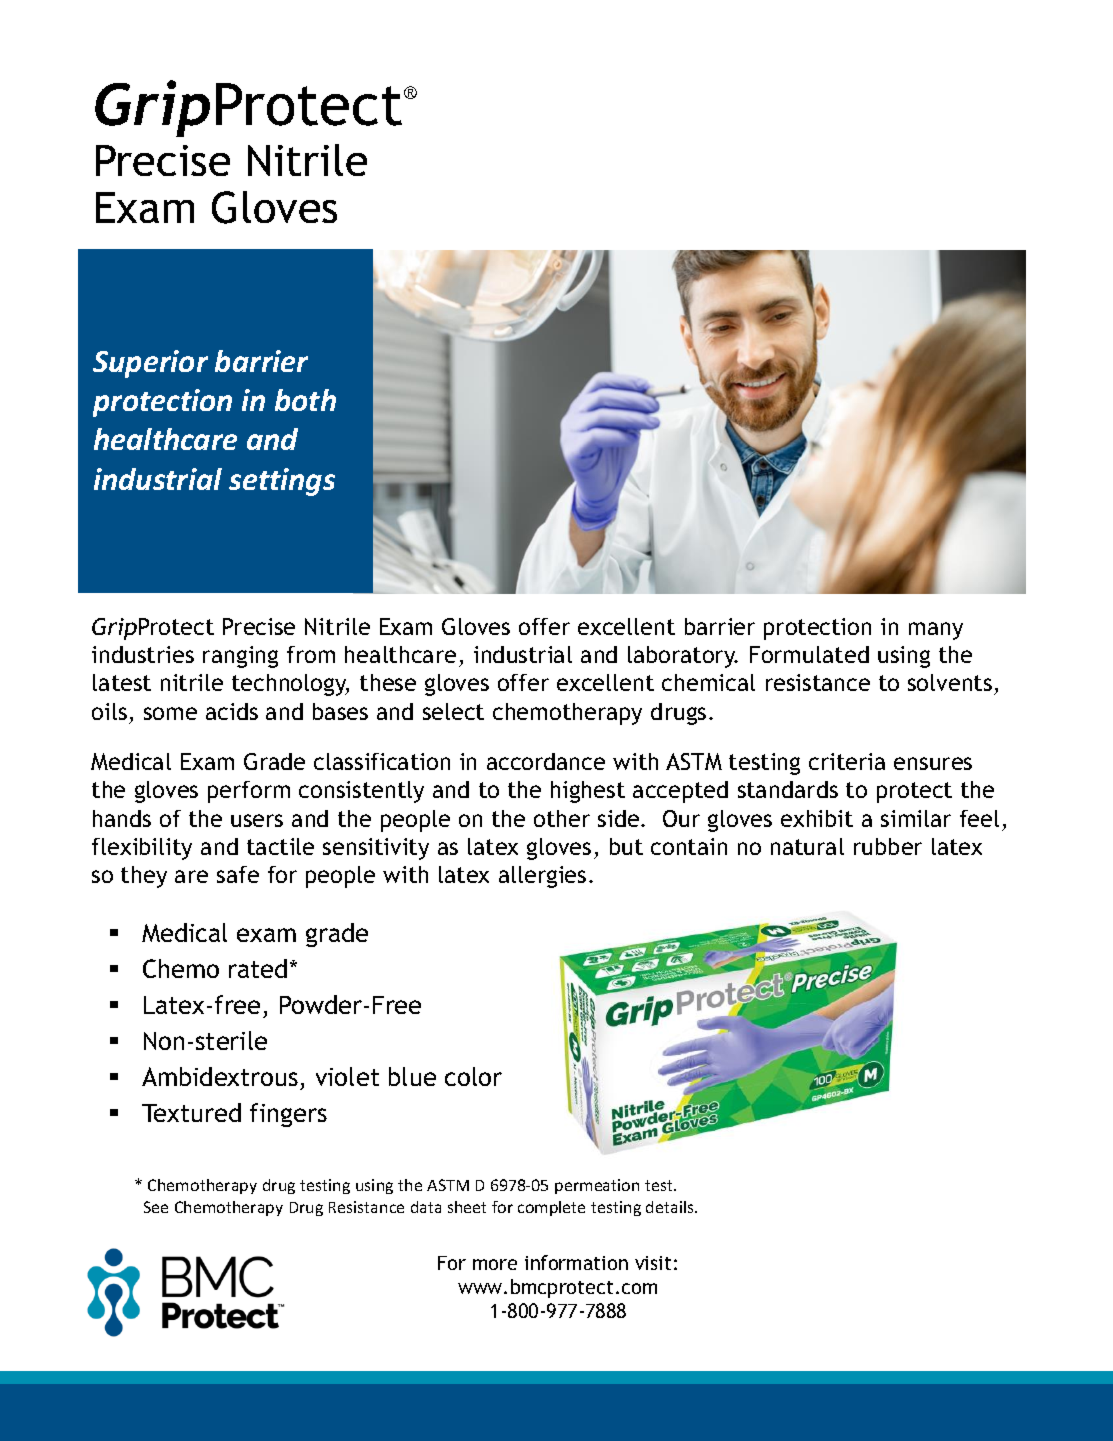  I want to click on both, so click(305, 400).
